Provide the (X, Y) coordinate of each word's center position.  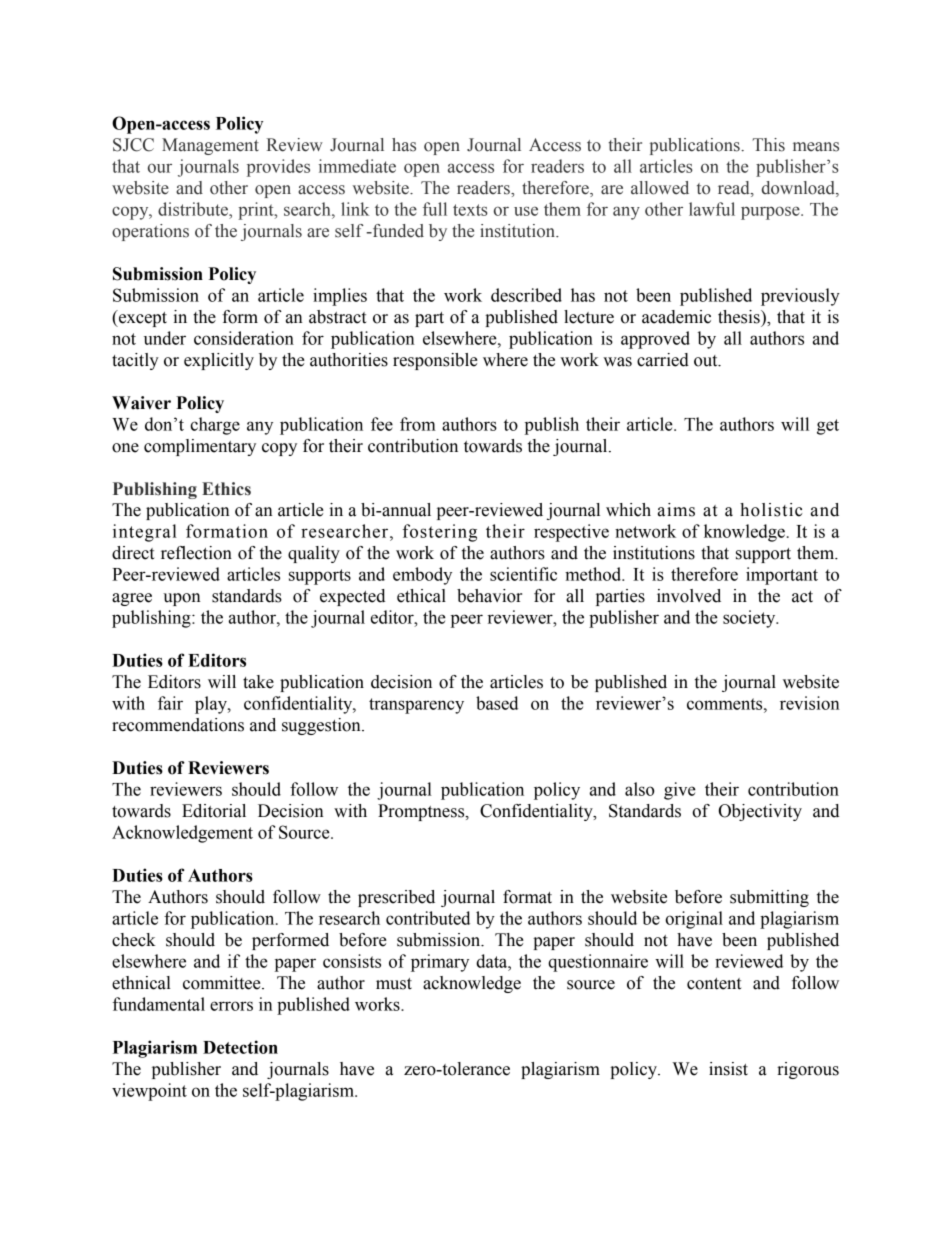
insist (728, 1069)
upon (182, 599)
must (394, 984)
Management (210, 146)
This (768, 145)
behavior (489, 596)
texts (470, 210)
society (750, 619)
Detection (240, 1047)
